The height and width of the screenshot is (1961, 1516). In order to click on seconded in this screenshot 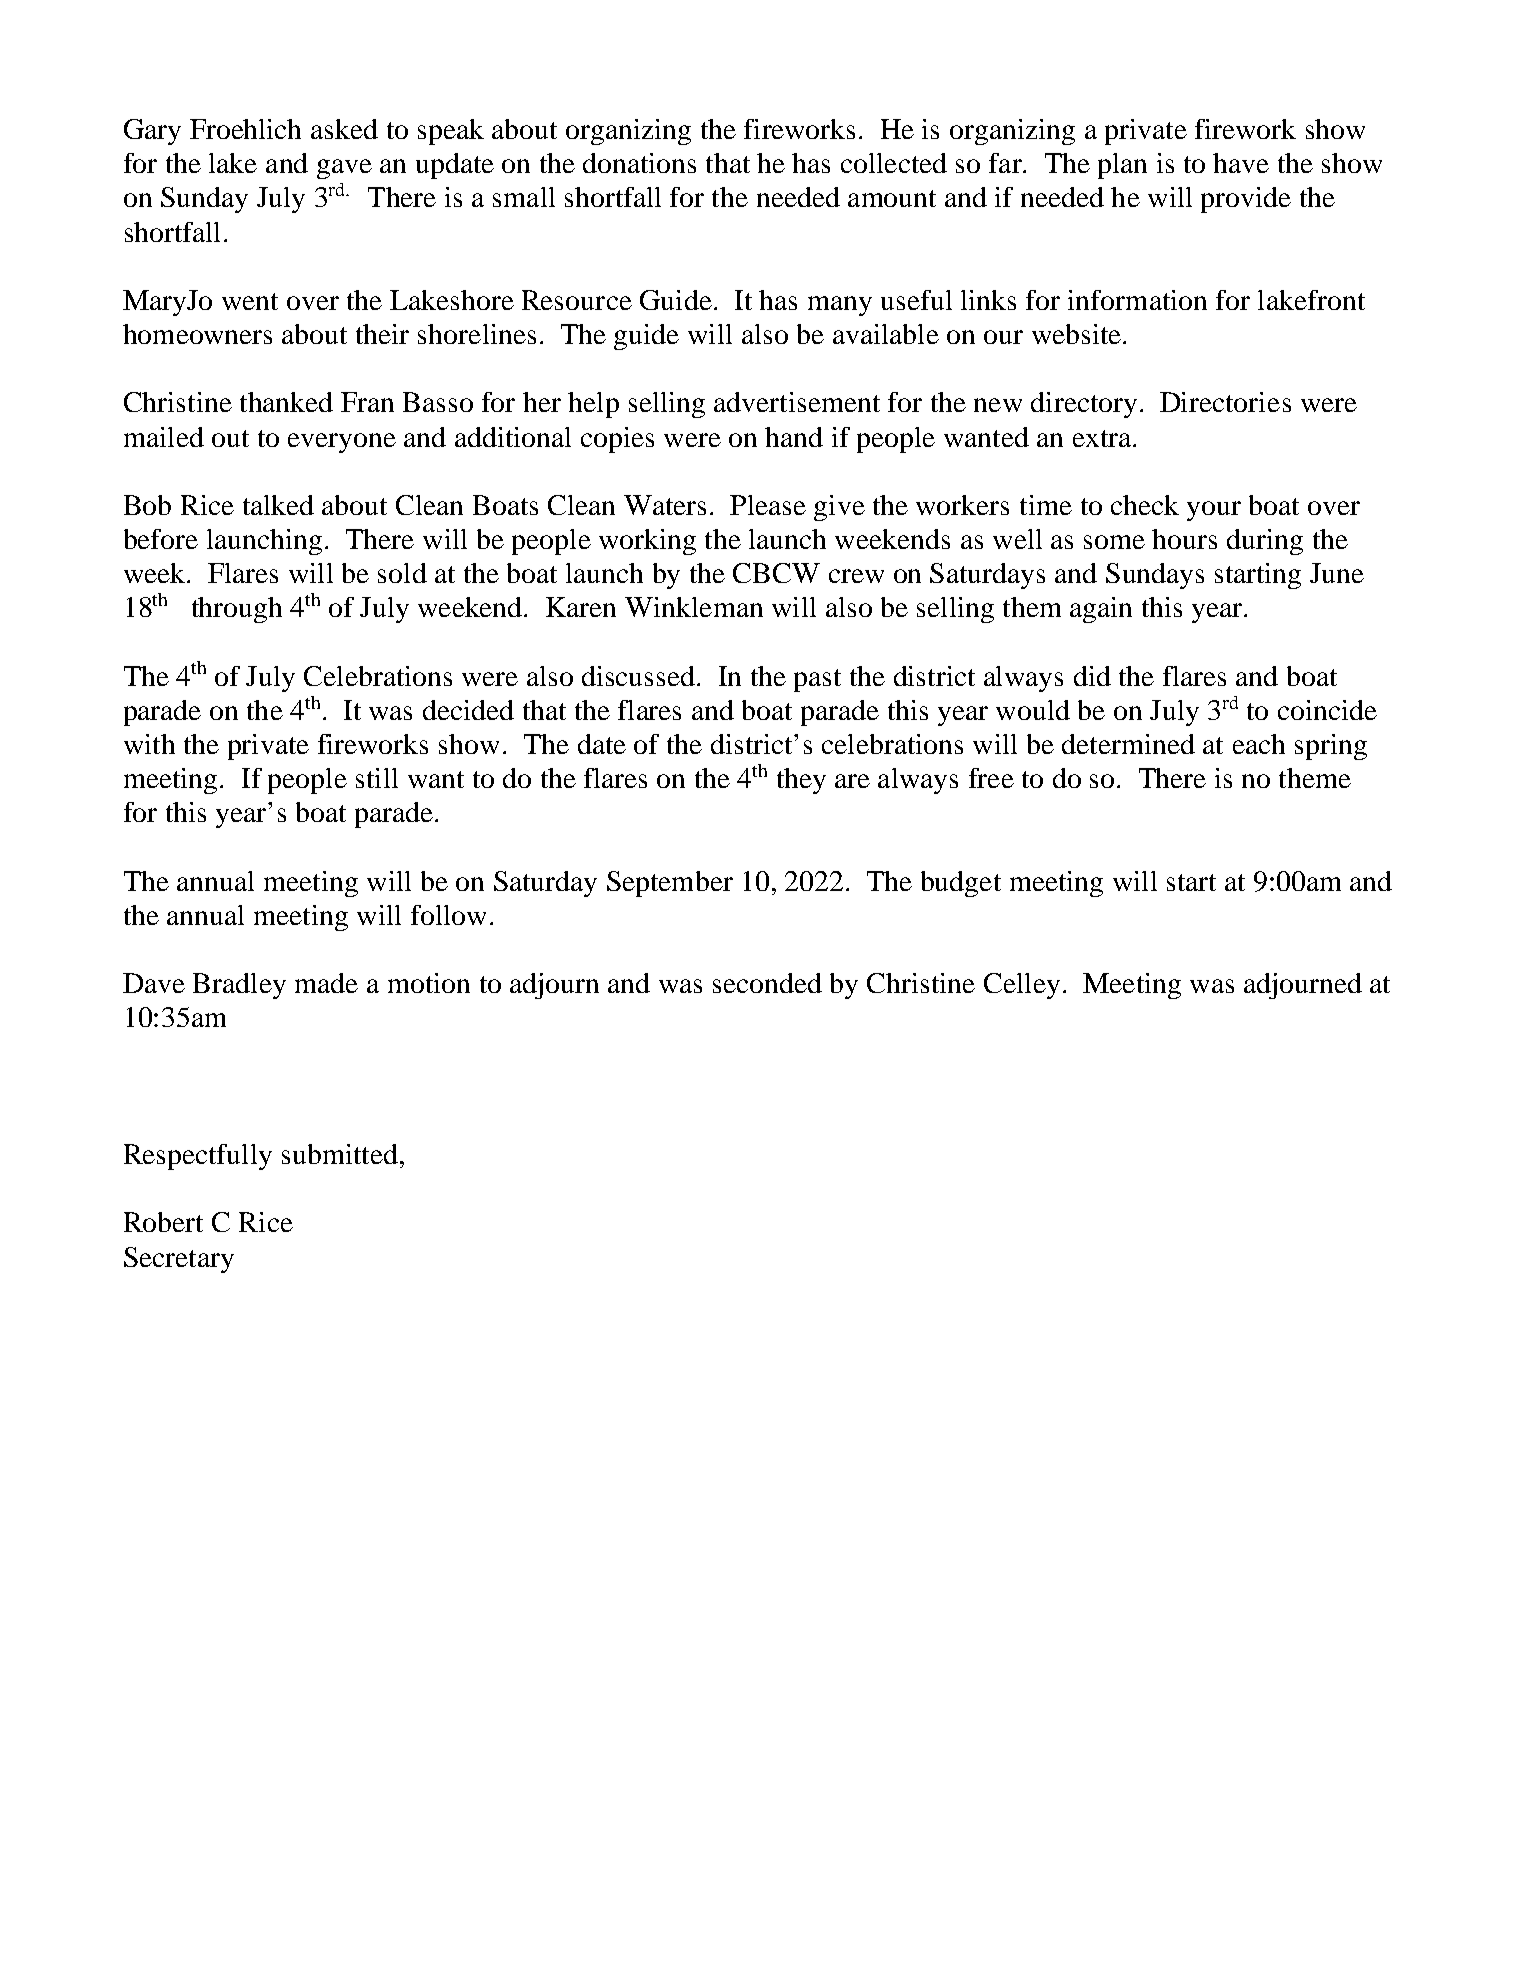, I will do `click(767, 983)`.
